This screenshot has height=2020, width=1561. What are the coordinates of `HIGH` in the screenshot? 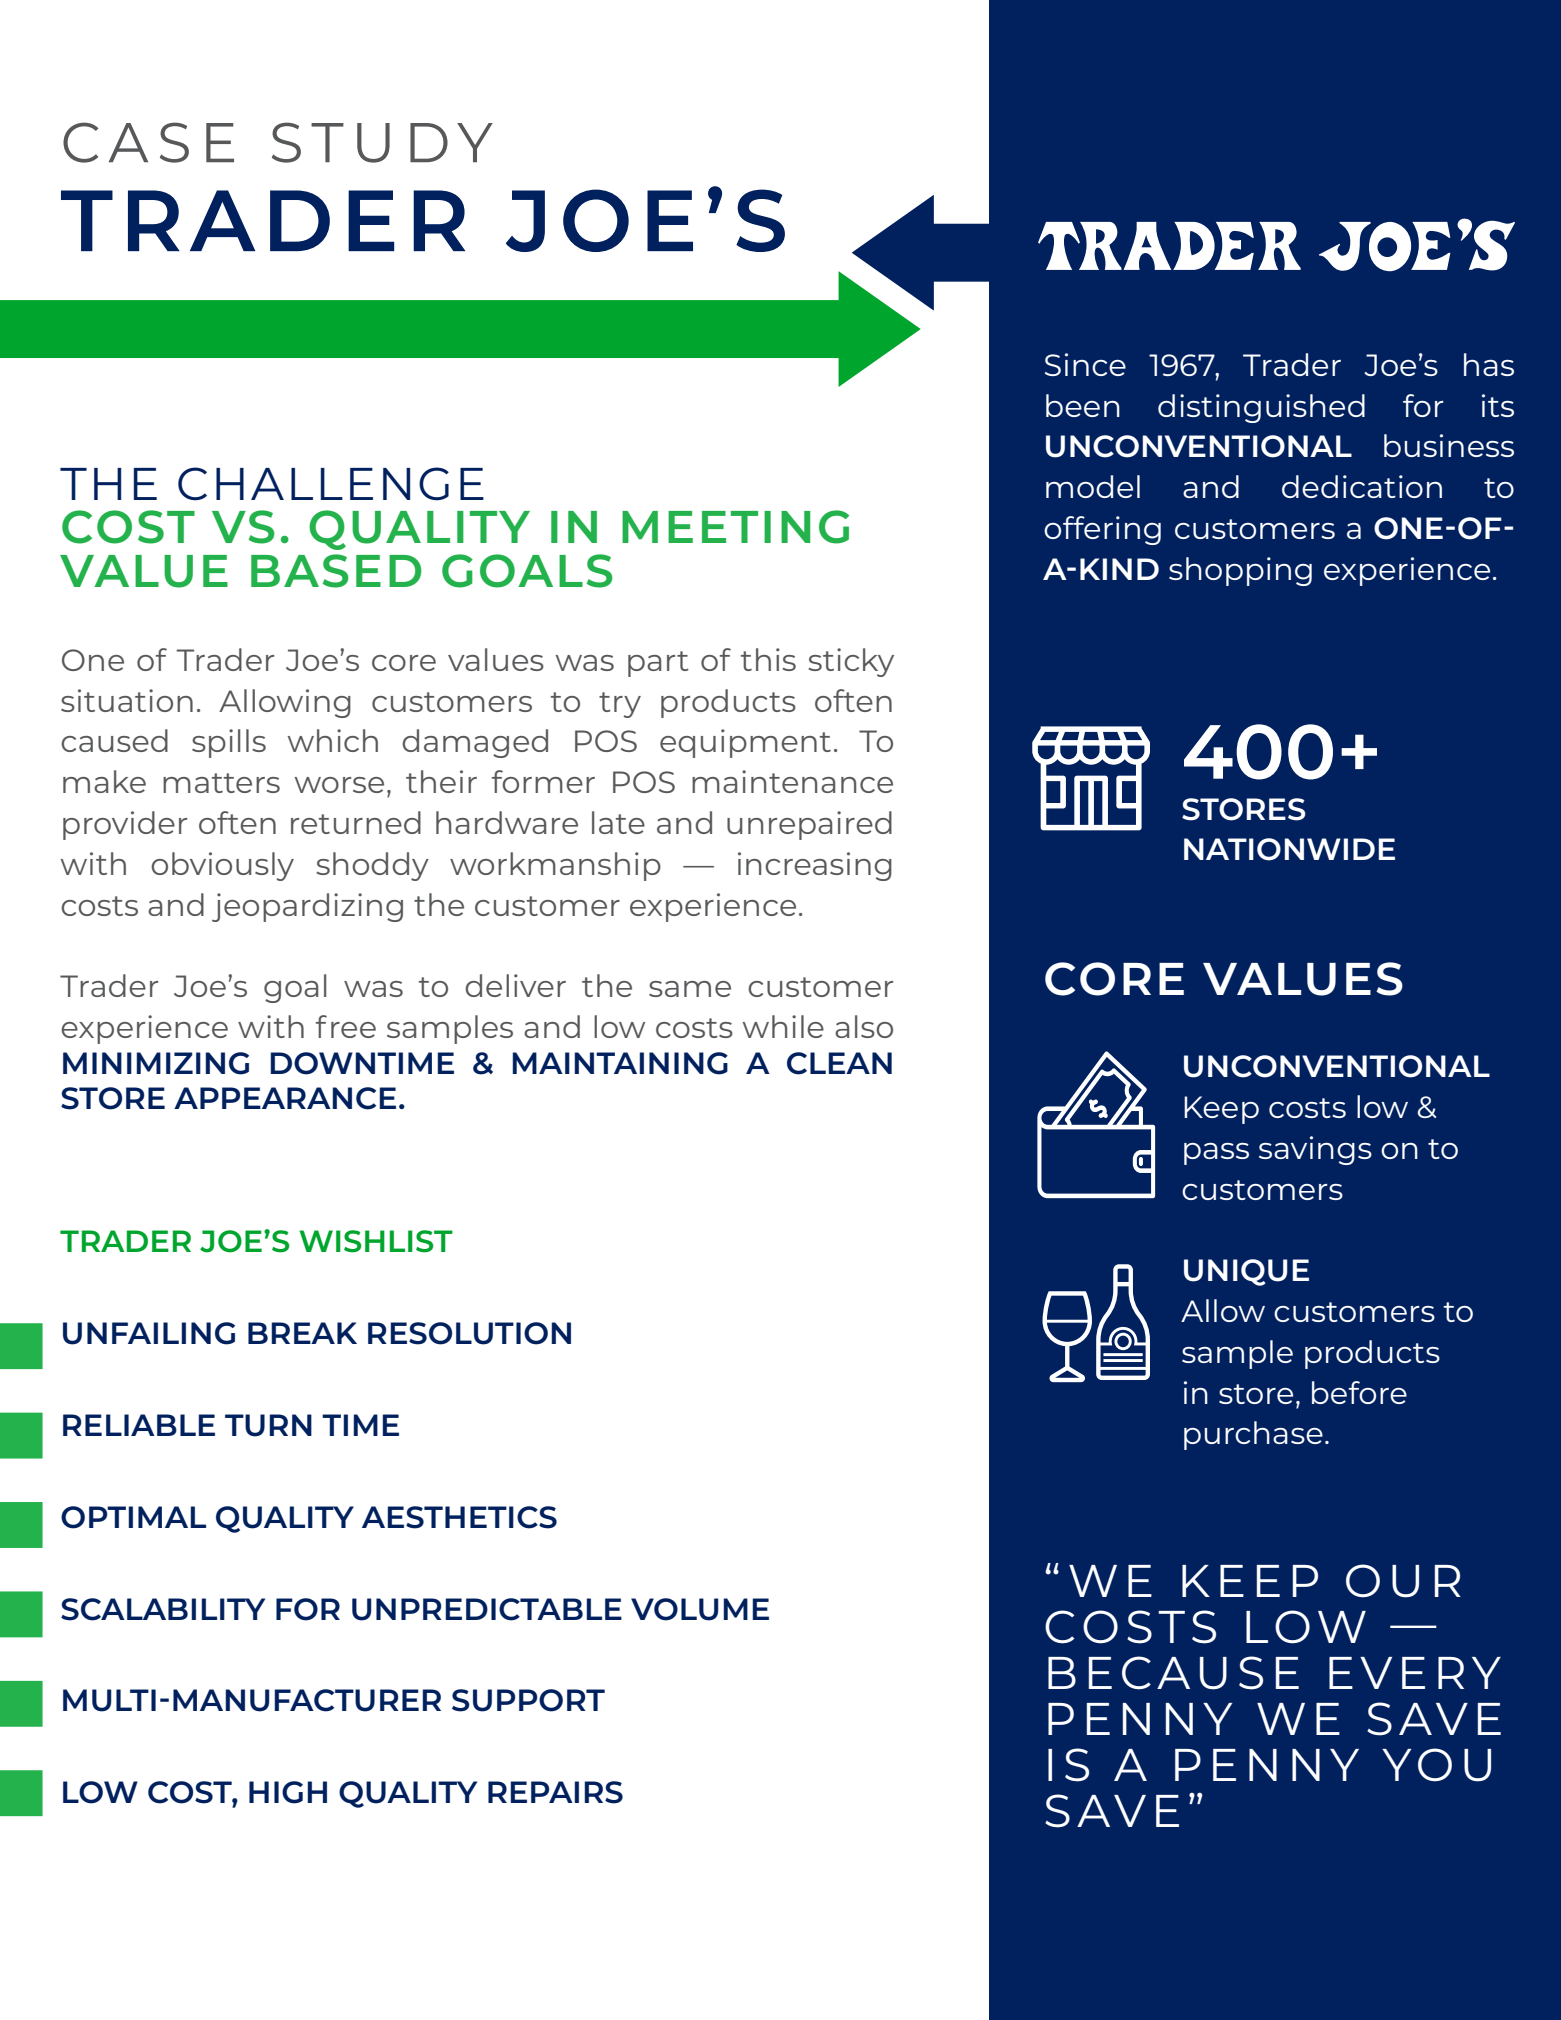 It's located at (288, 1792).
